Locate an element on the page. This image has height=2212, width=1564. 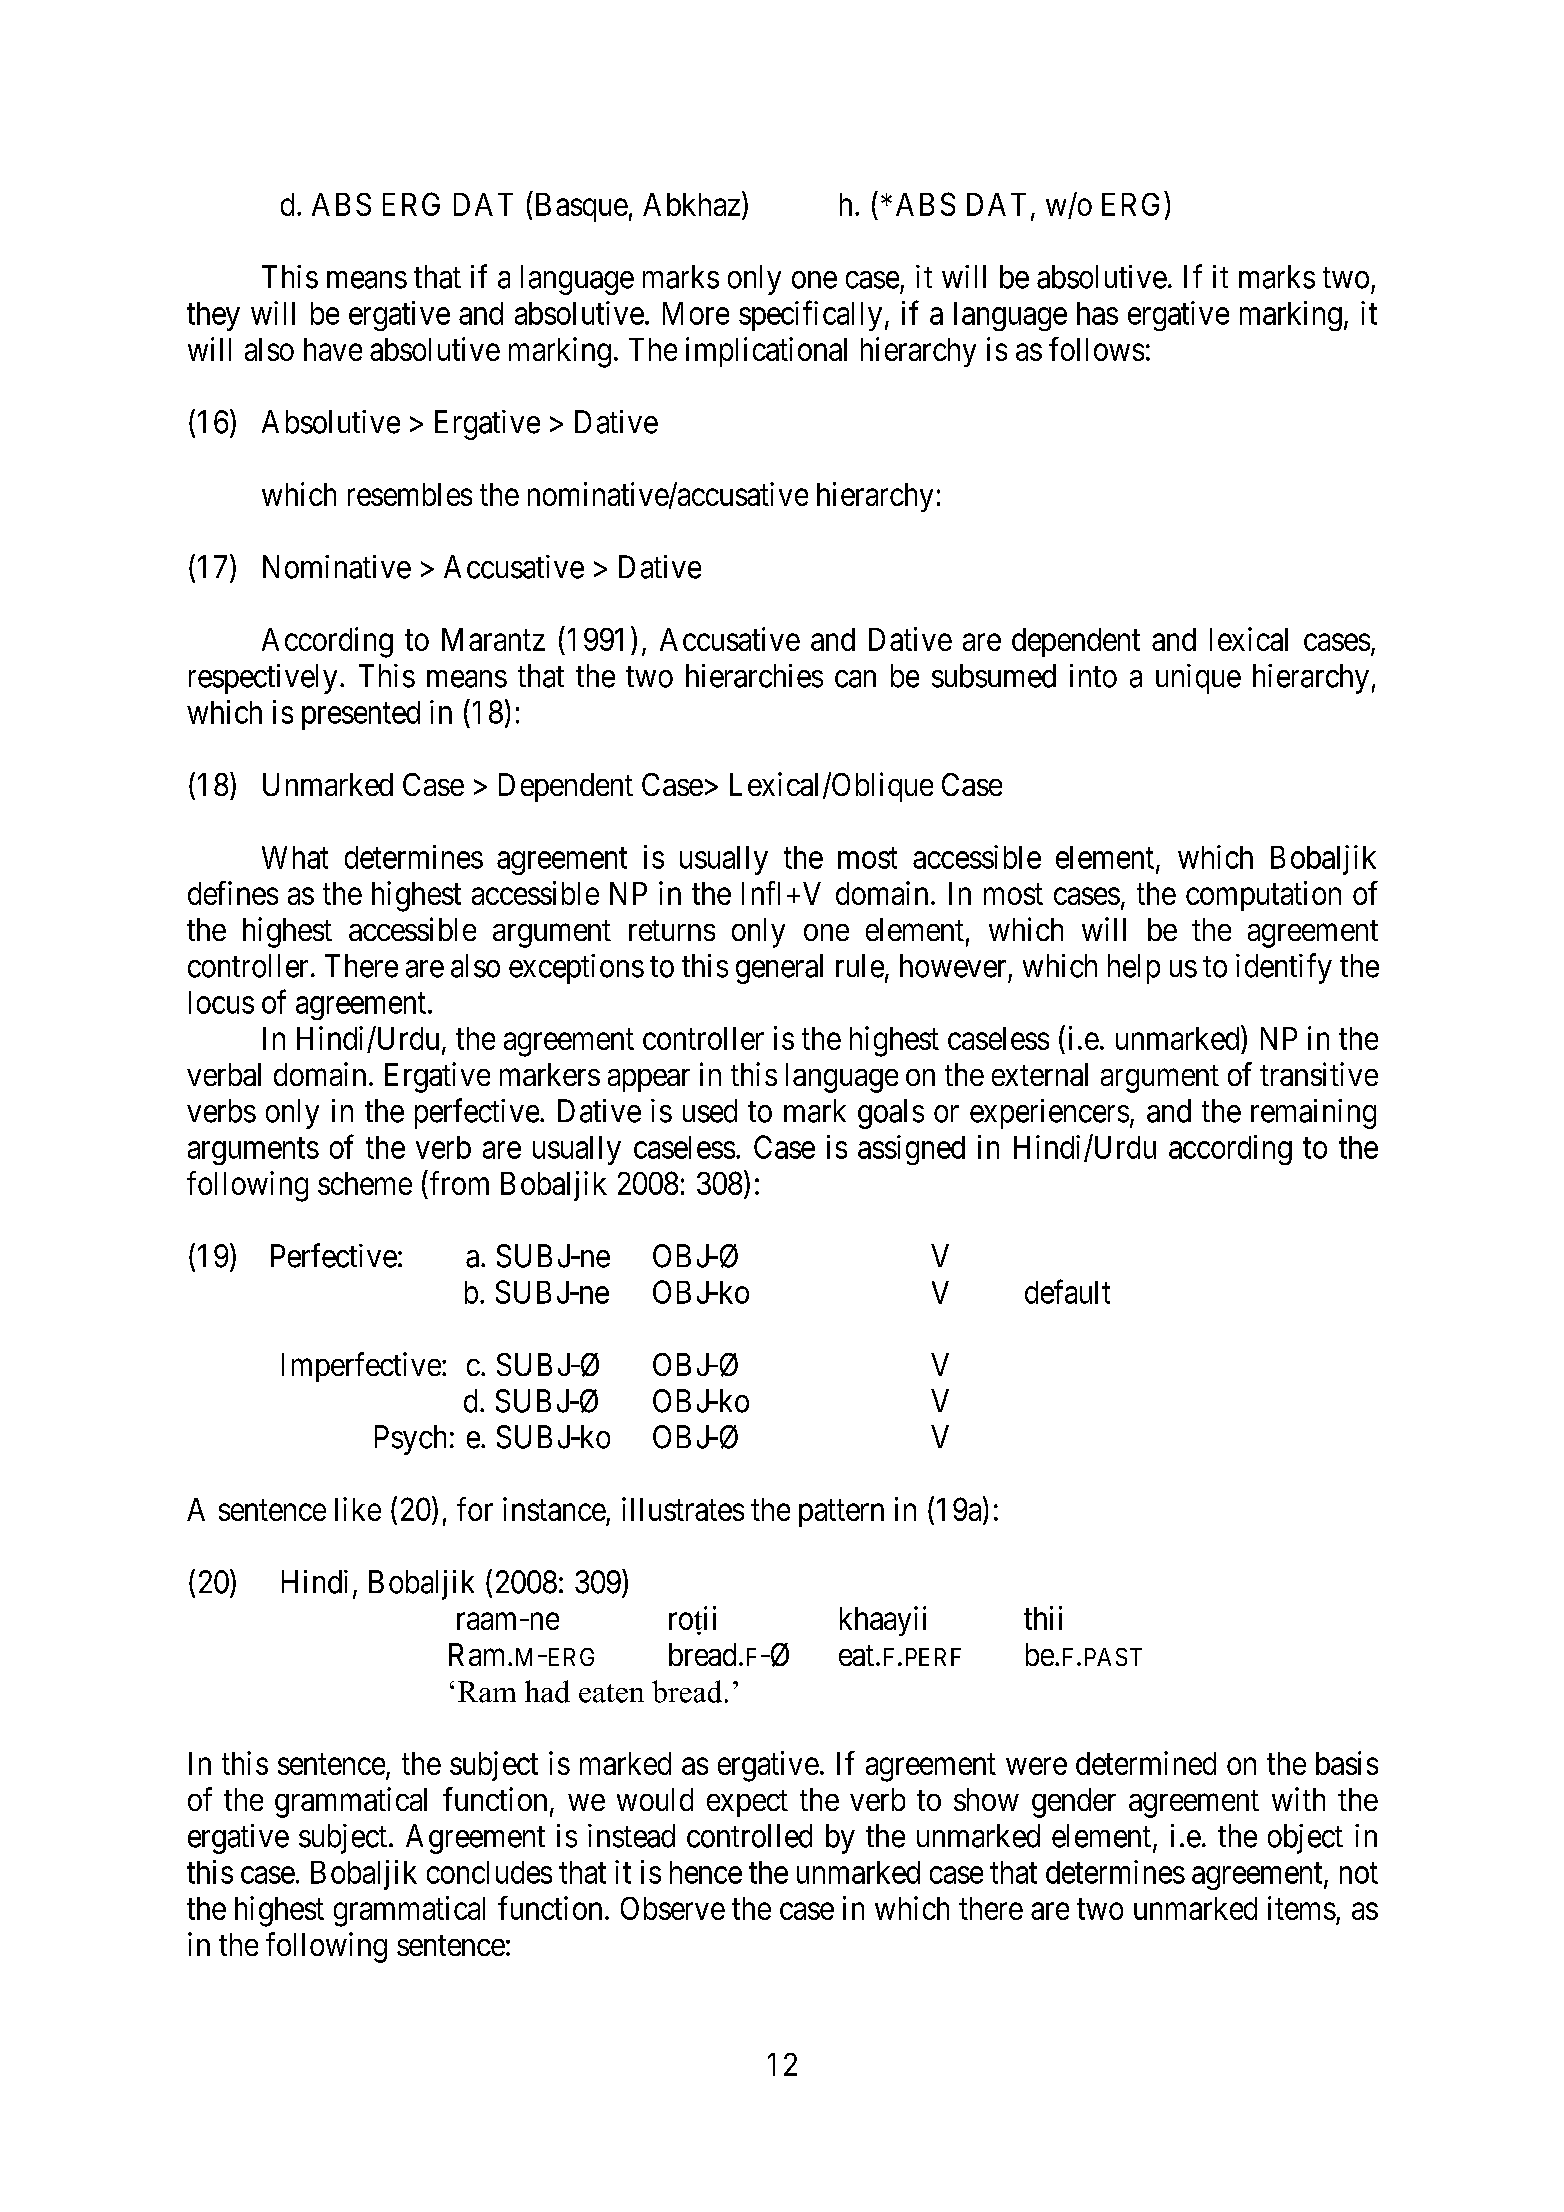
instead is located at coordinates (631, 1836).
